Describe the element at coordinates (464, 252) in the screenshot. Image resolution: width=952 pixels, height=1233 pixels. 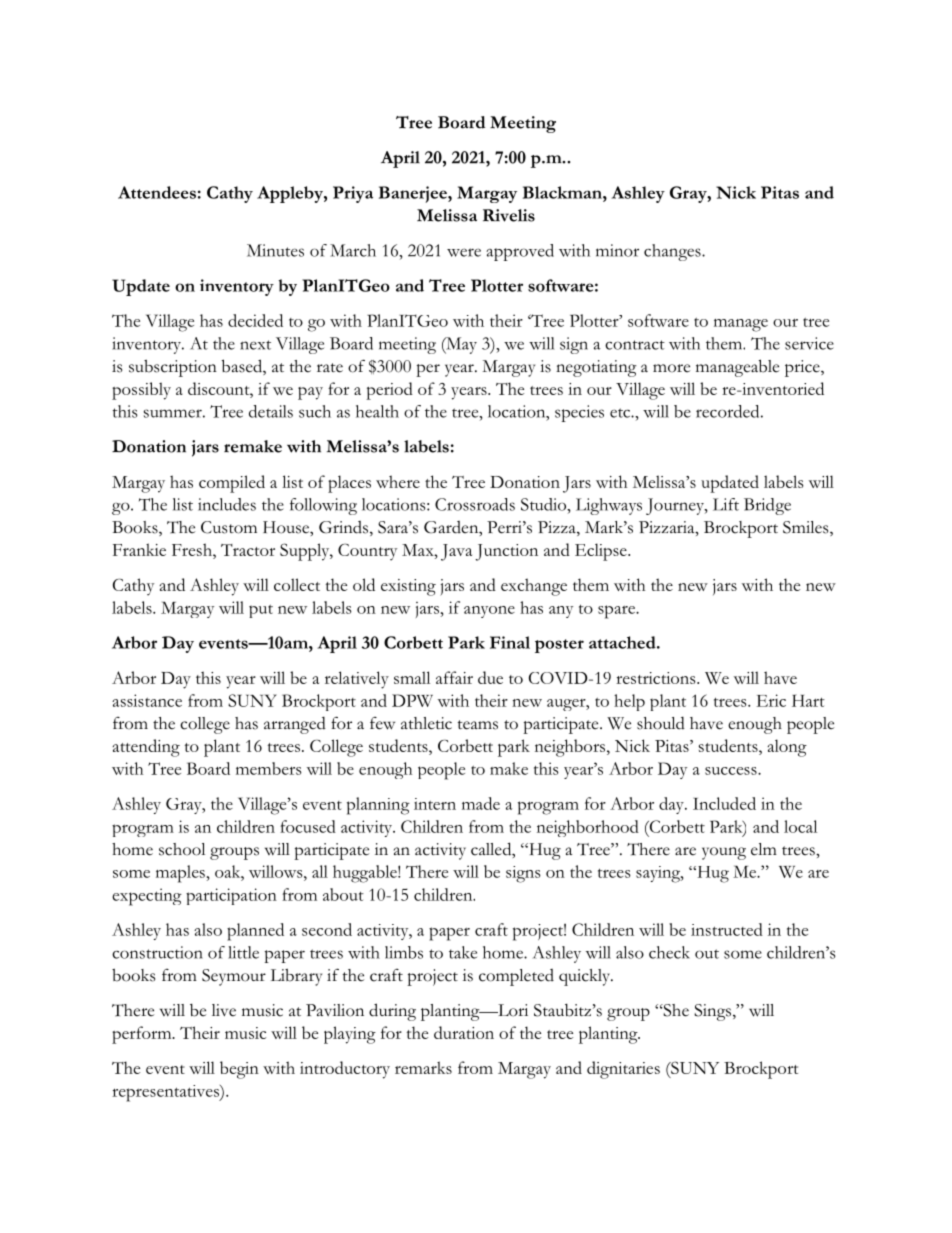
I see `were` at that location.
